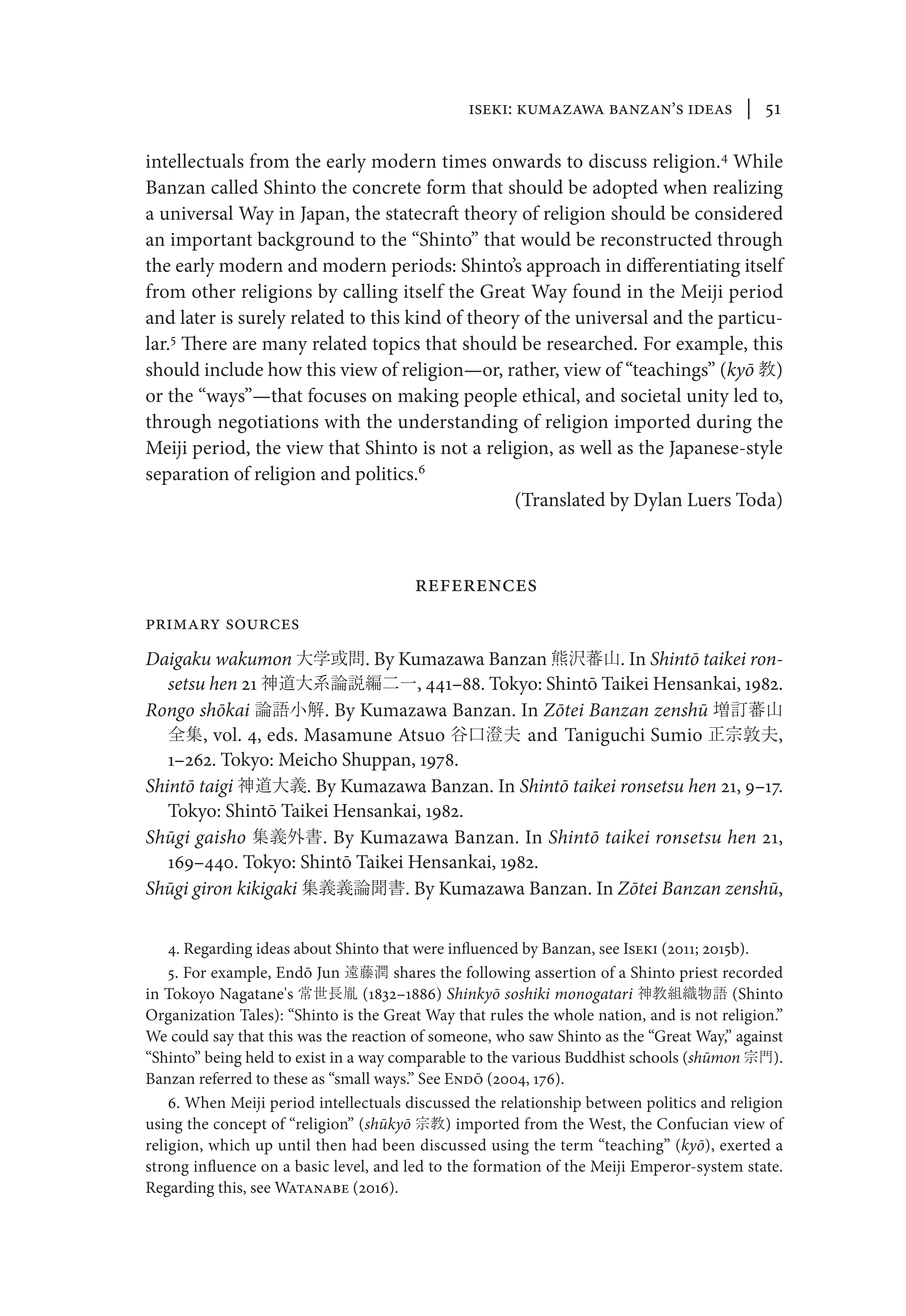 The height and width of the document is (1316, 906). I want to click on references, so click(476, 585).
